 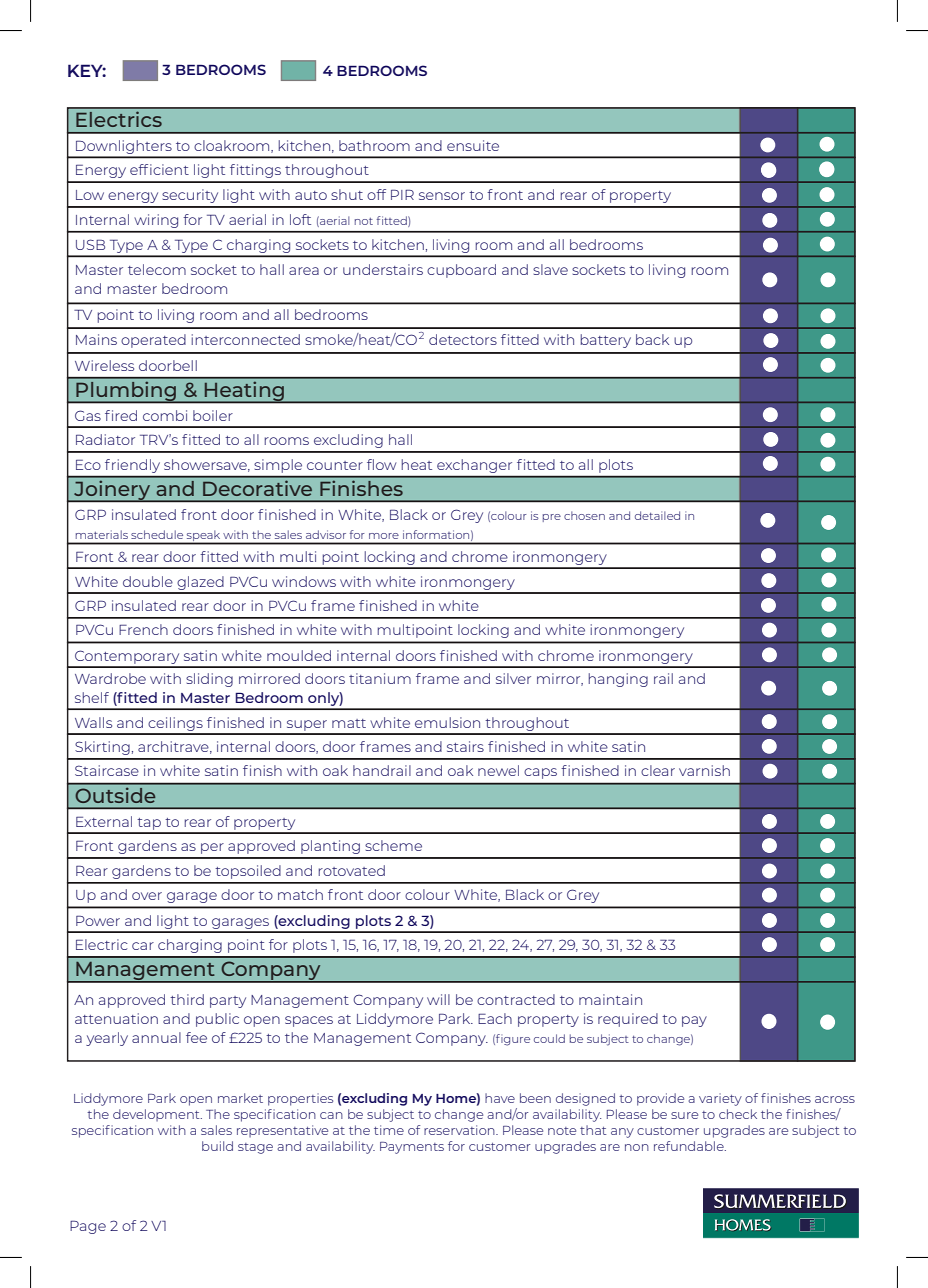 What do you see at coordinates (447, 722) in the screenshot?
I see `emulsion` at bounding box center [447, 722].
